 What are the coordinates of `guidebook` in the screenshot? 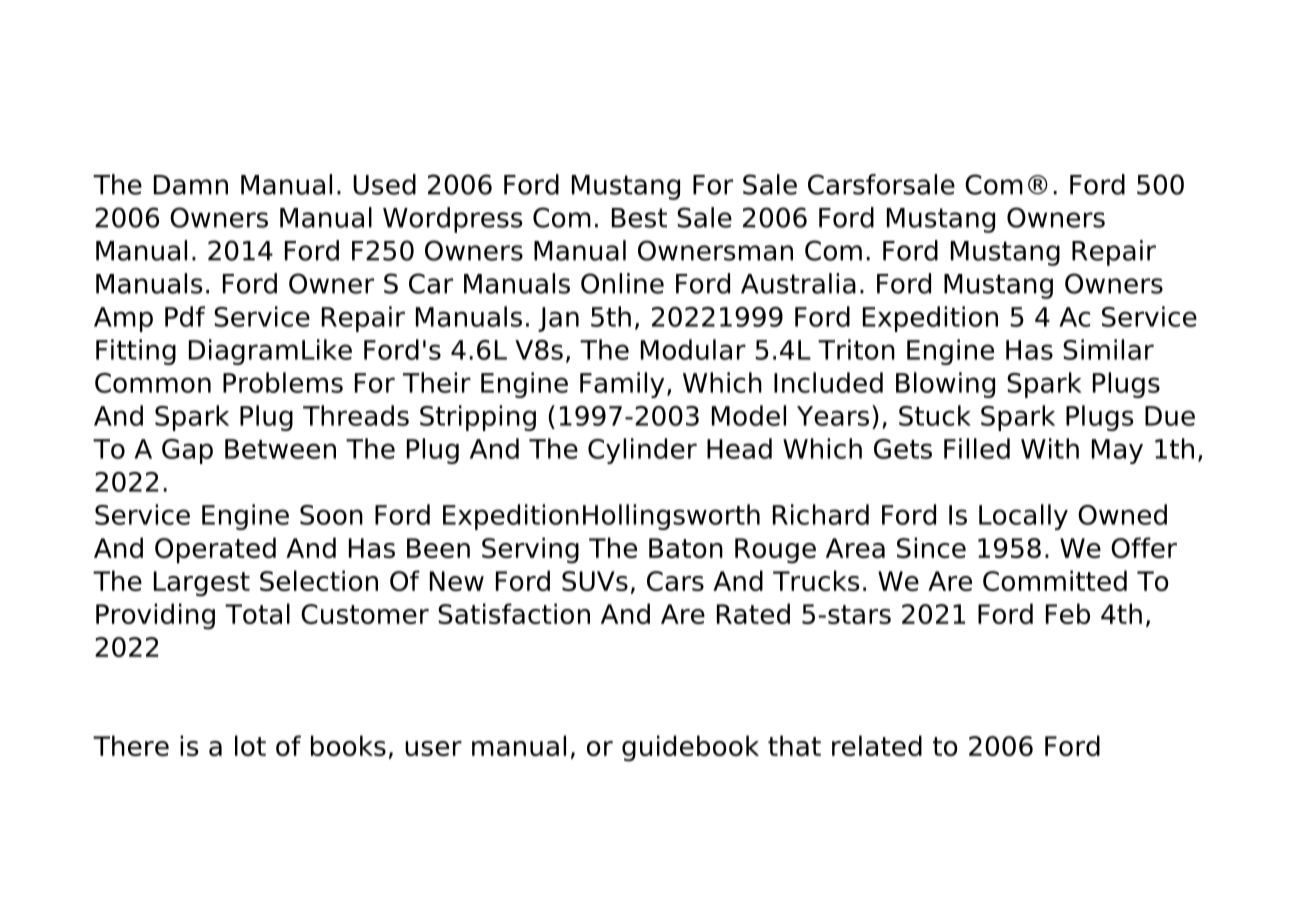 It's located at (690, 748).
